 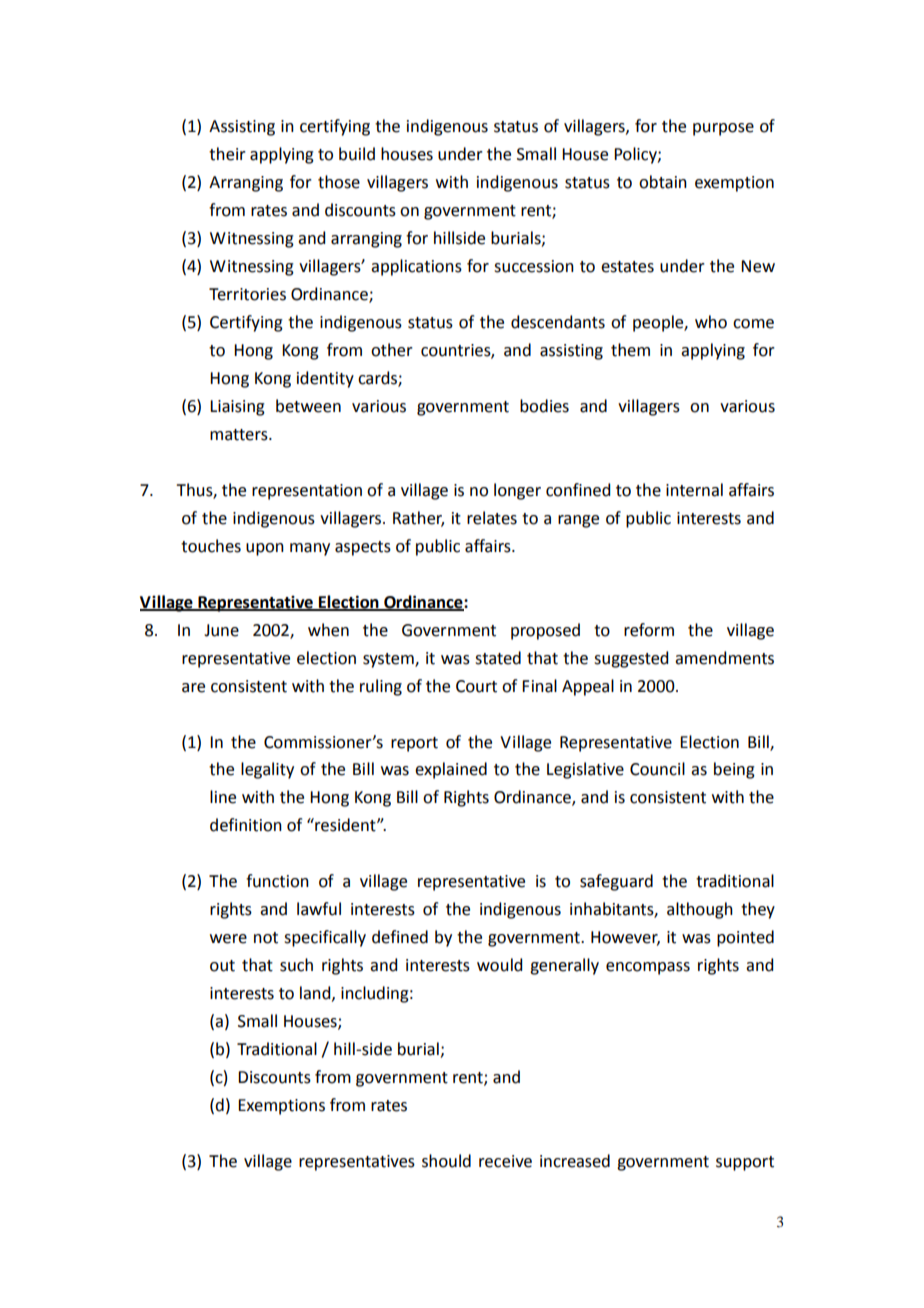 What do you see at coordinates (222, 966) in the image?
I see `out` at bounding box center [222, 966].
